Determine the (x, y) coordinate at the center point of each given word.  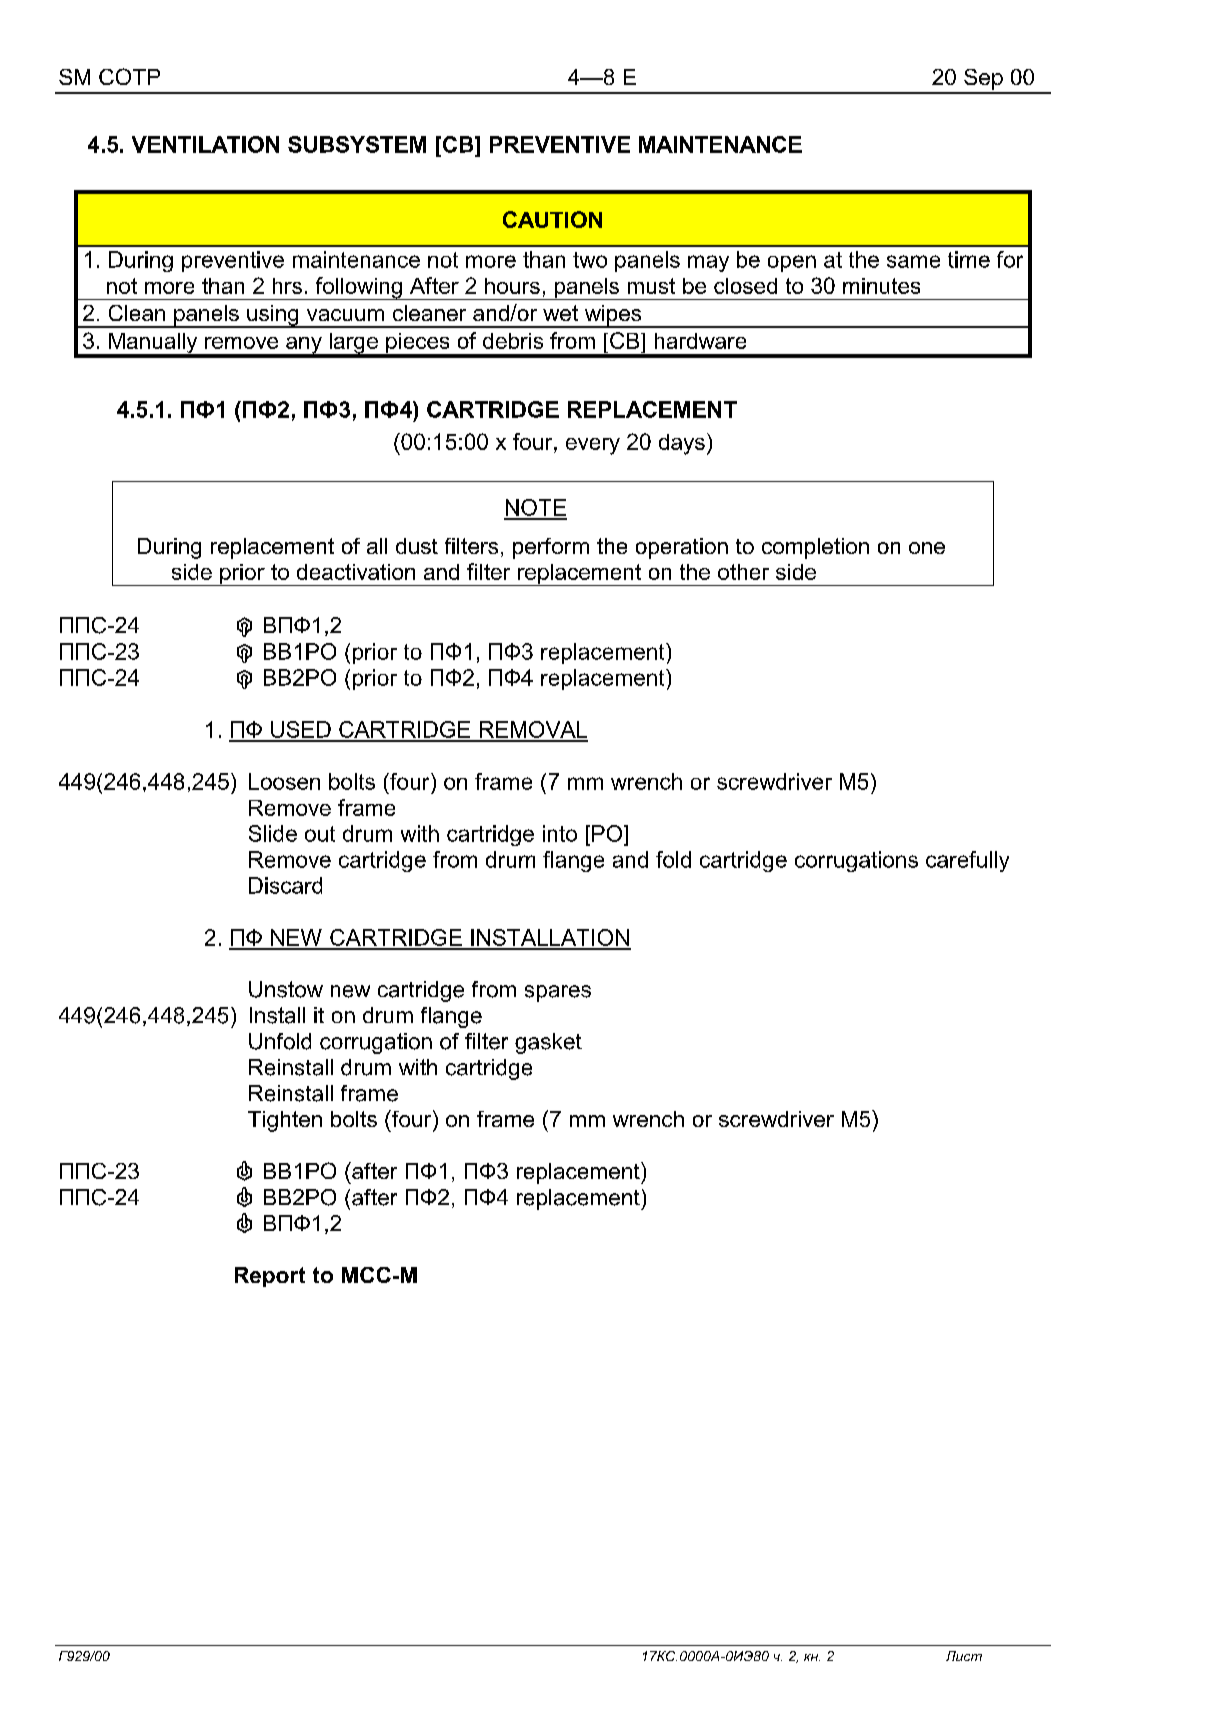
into (560, 833)
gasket (548, 1043)
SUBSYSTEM (357, 144)
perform (551, 548)
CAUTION (552, 219)
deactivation (356, 572)
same (913, 261)
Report (270, 1277)
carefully (967, 861)
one (927, 548)
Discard (285, 885)
